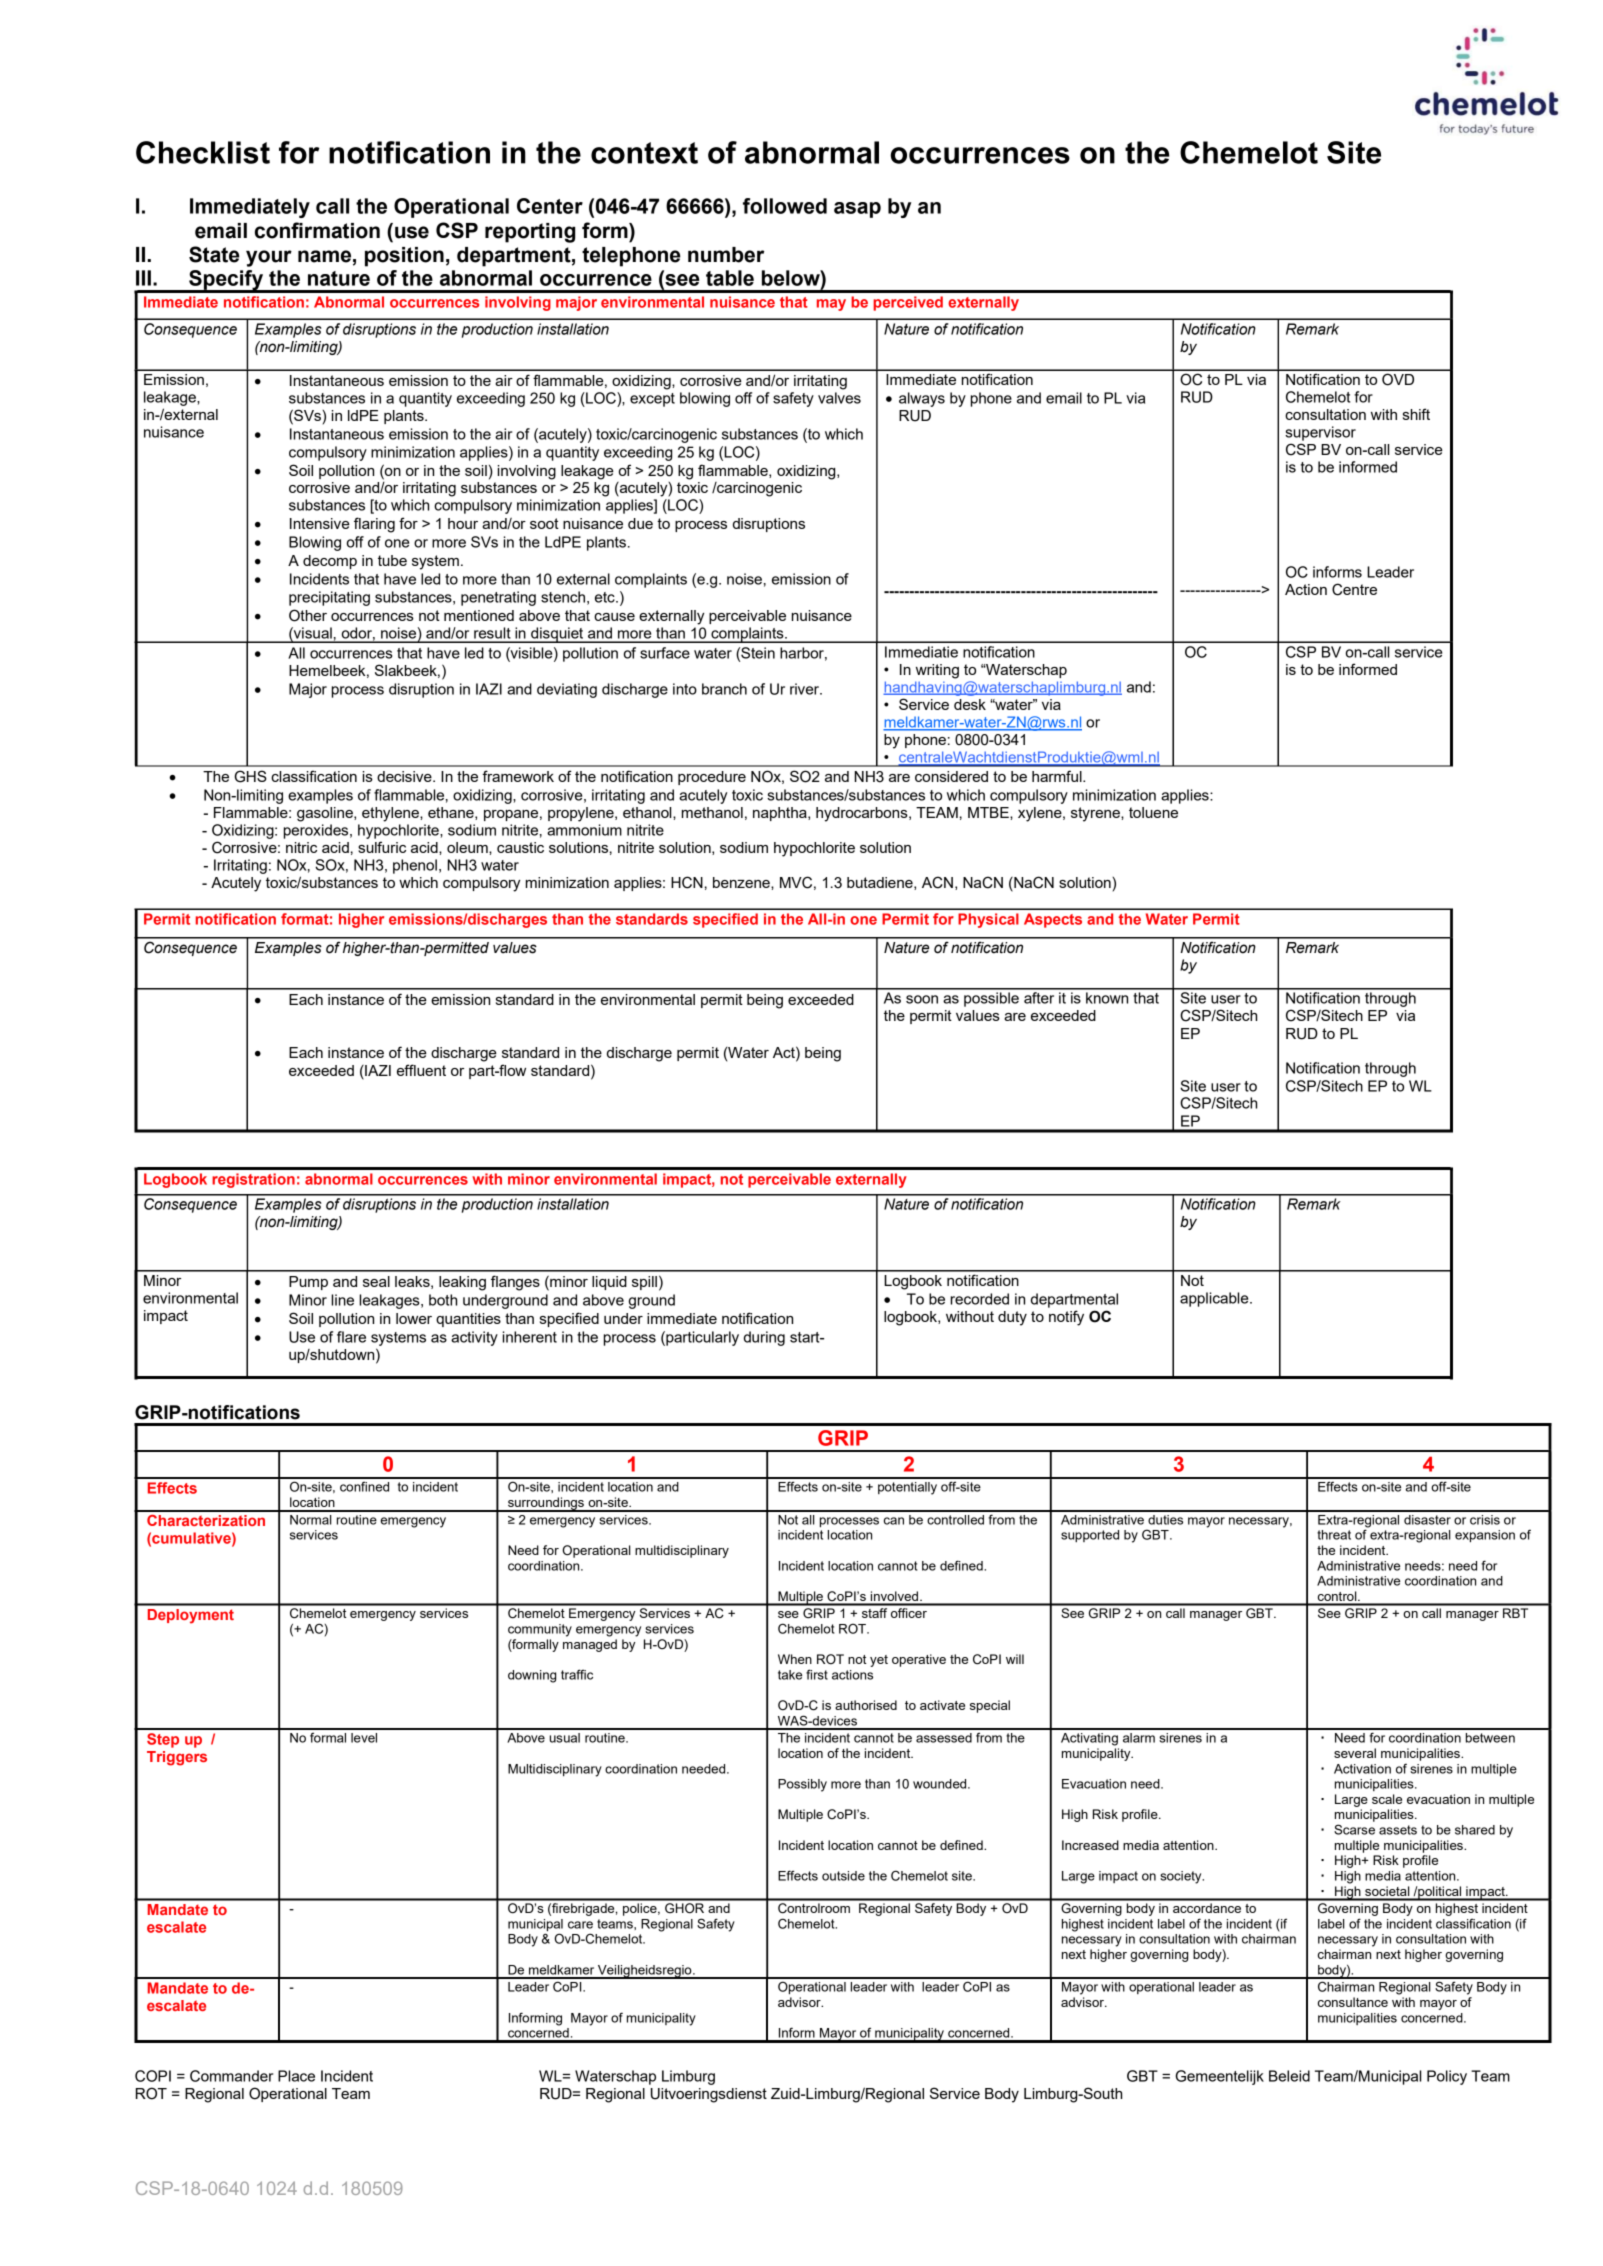 This image has width=1603, height=2266. I want to click on flare, so click(351, 1337).
